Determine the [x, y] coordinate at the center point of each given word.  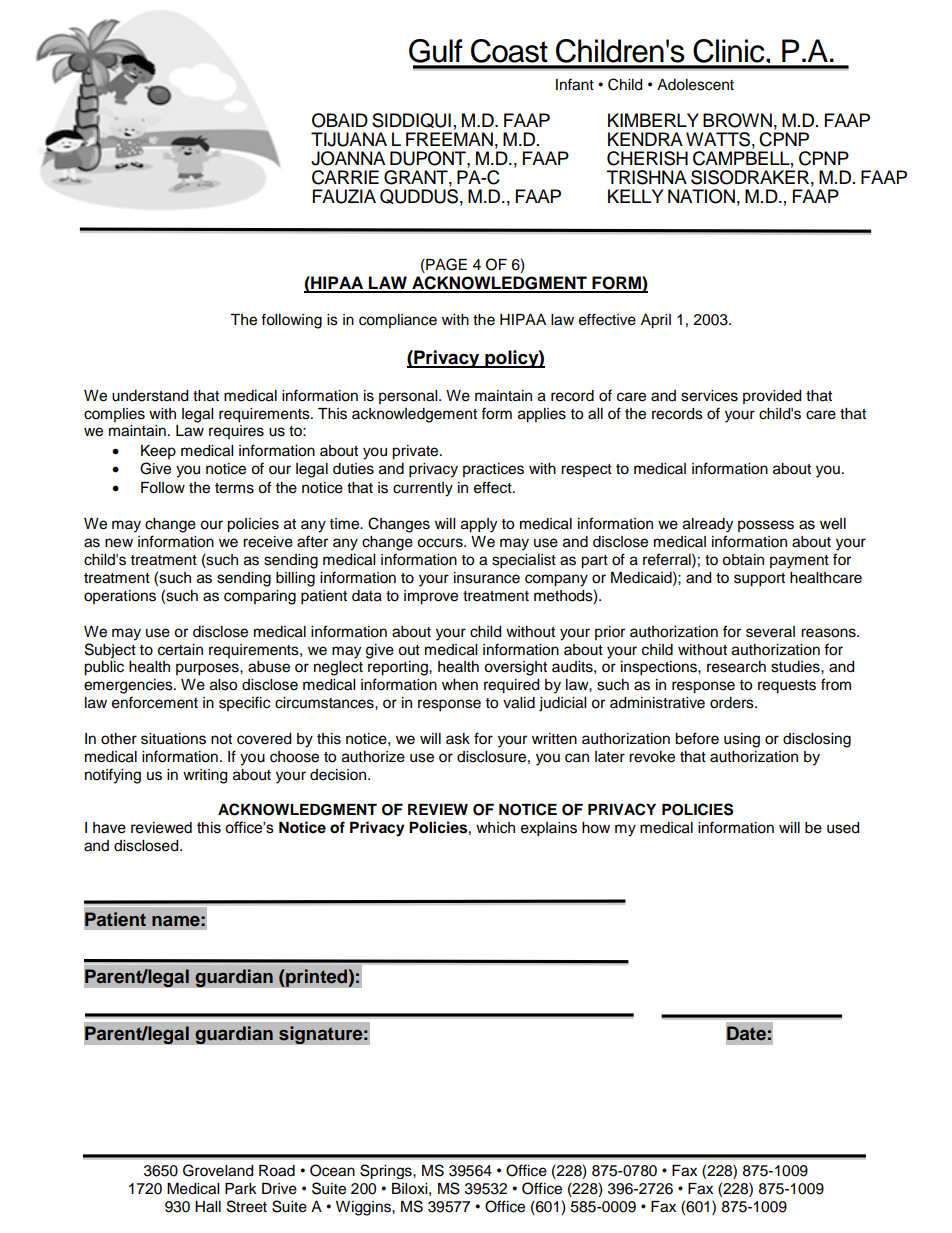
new [119, 543]
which [495, 828]
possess [766, 526]
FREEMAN [449, 139]
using [742, 740]
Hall [208, 1207]
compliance [398, 321]
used [843, 828]
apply [479, 525]
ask [458, 739]
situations [173, 739]
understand [150, 396]
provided [772, 397]
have [109, 828]
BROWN [737, 120]
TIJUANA [349, 139]
